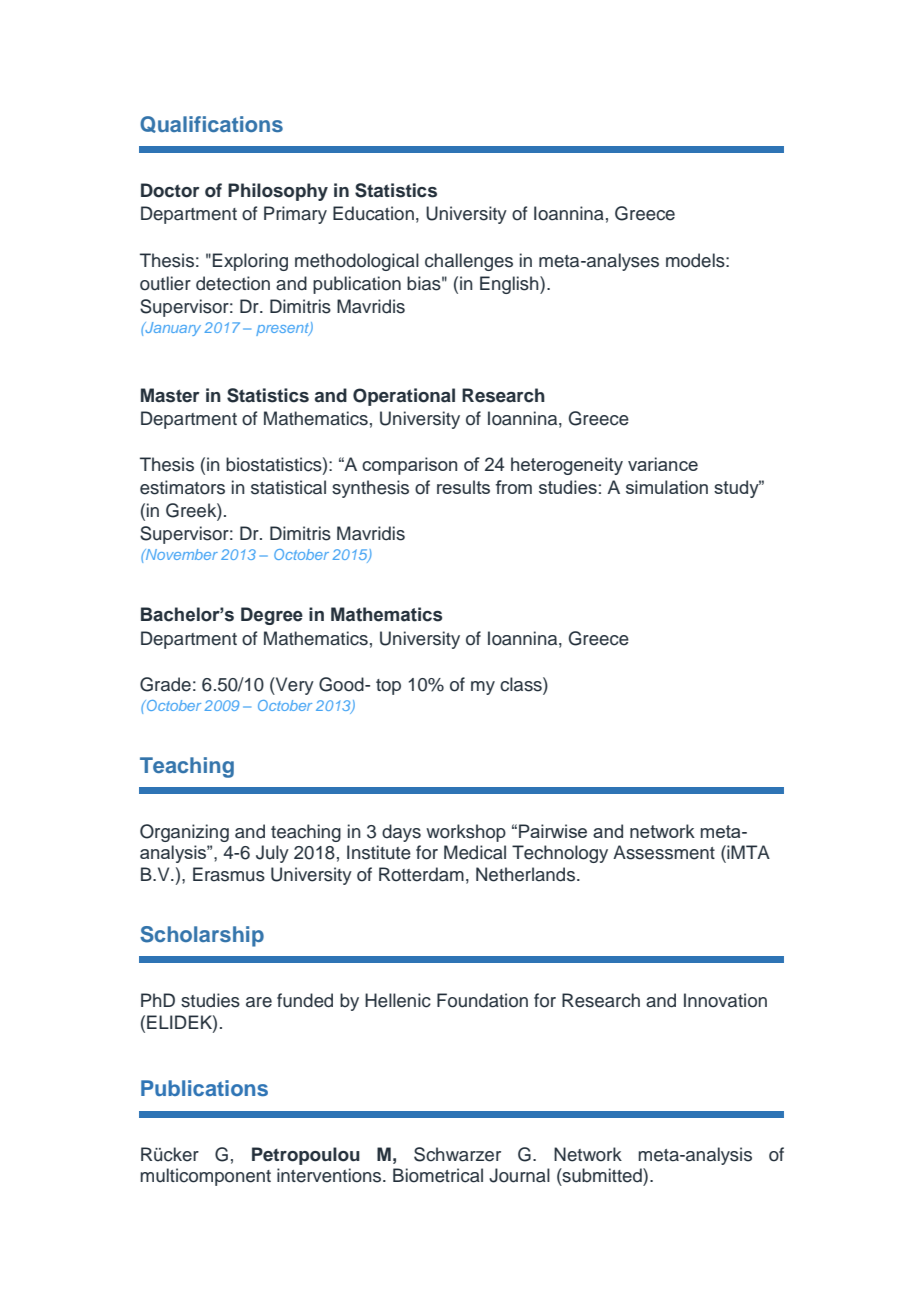 This image has width=924, height=1308. Describe the element at coordinates (205, 1177) in the image. I see `multicomponent` at that location.
